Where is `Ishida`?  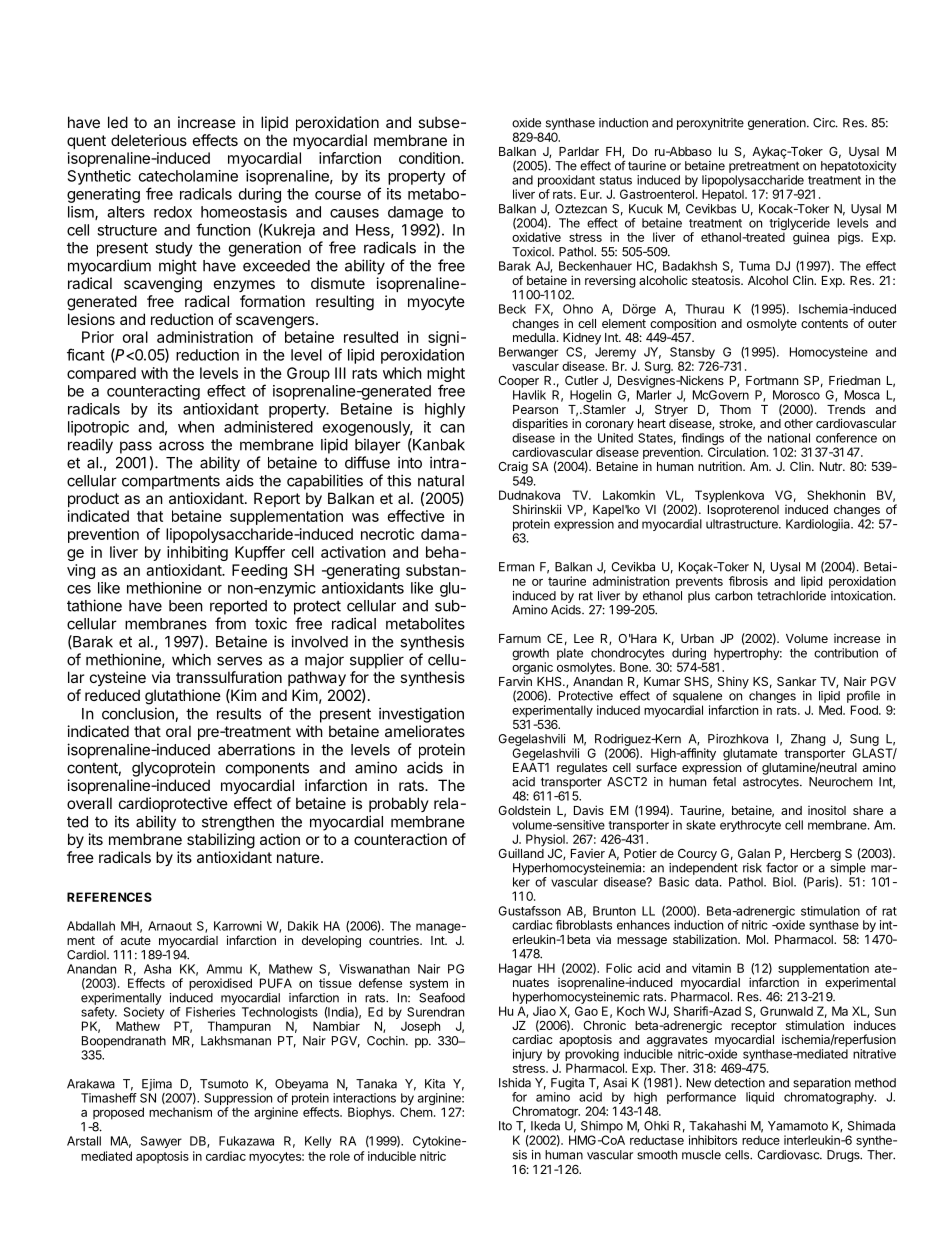 Ishida is located at coordinates (515, 1083).
